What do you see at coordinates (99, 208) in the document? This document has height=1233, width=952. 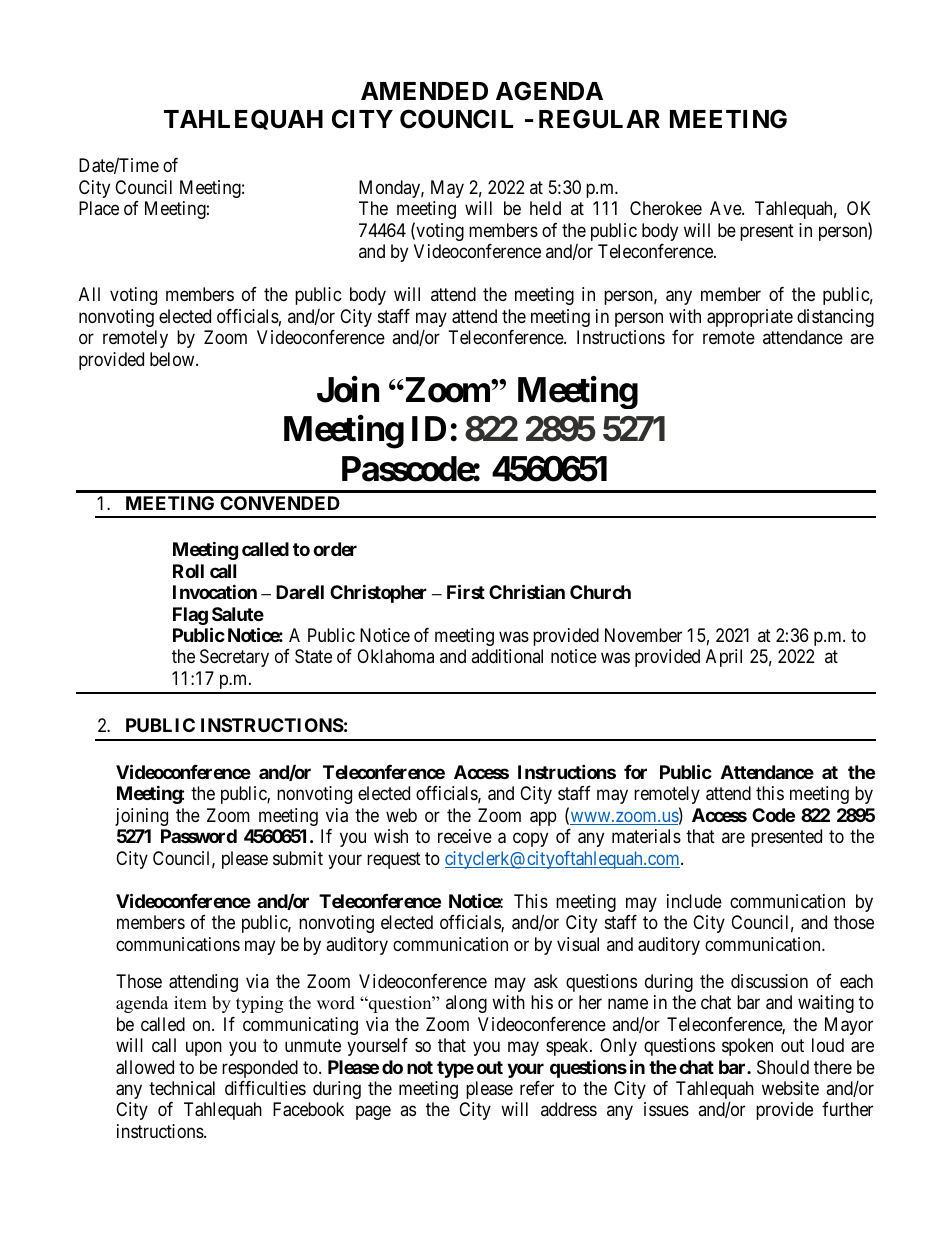 I see `Place` at bounding box center [99, 208].
